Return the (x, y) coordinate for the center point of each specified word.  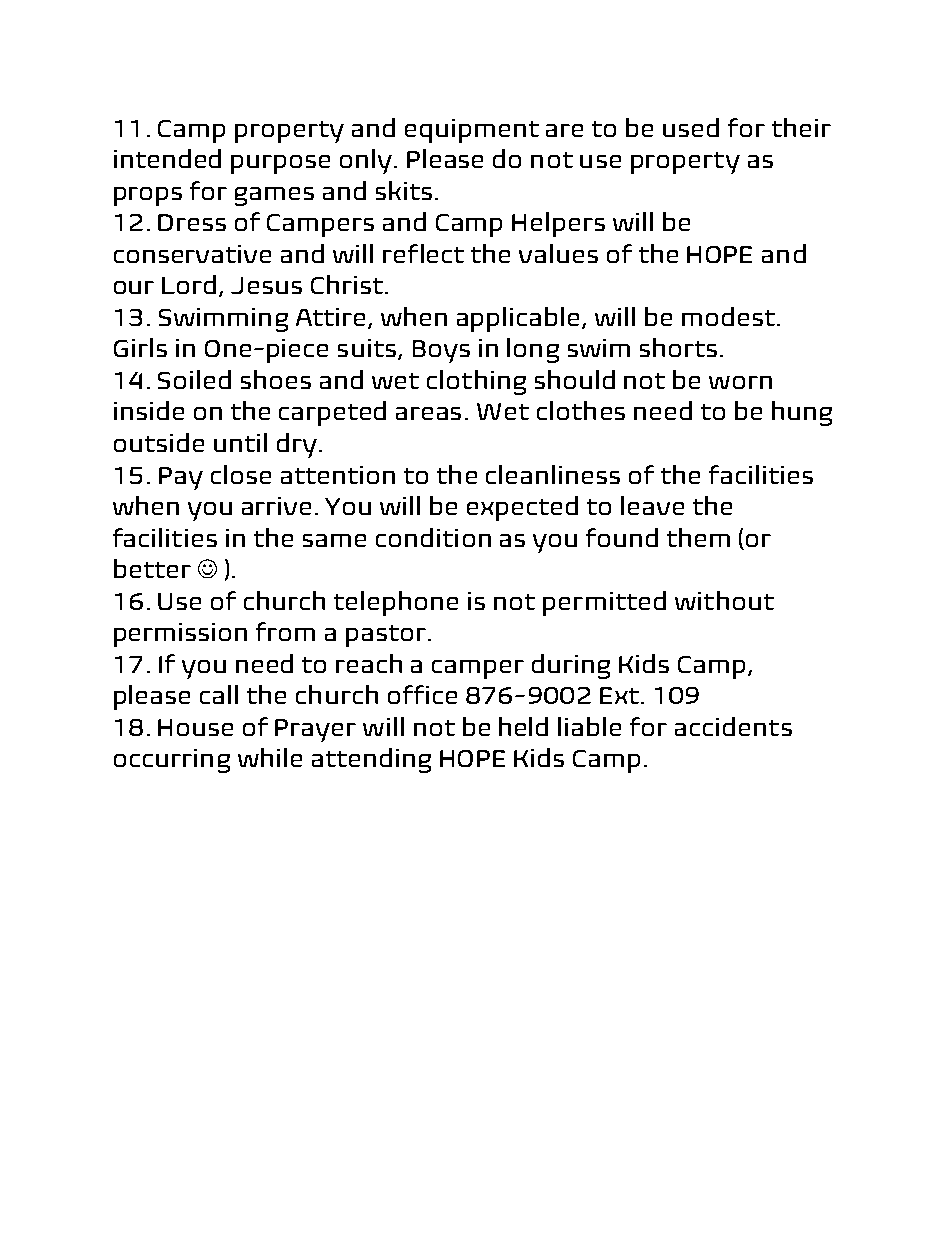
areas (428, 413)
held (523, 726)
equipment (472, 131)
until (240, 442)
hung (802, 413)
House (195, 727)
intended (167, 158)
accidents (733, 726)
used (691, 127)
